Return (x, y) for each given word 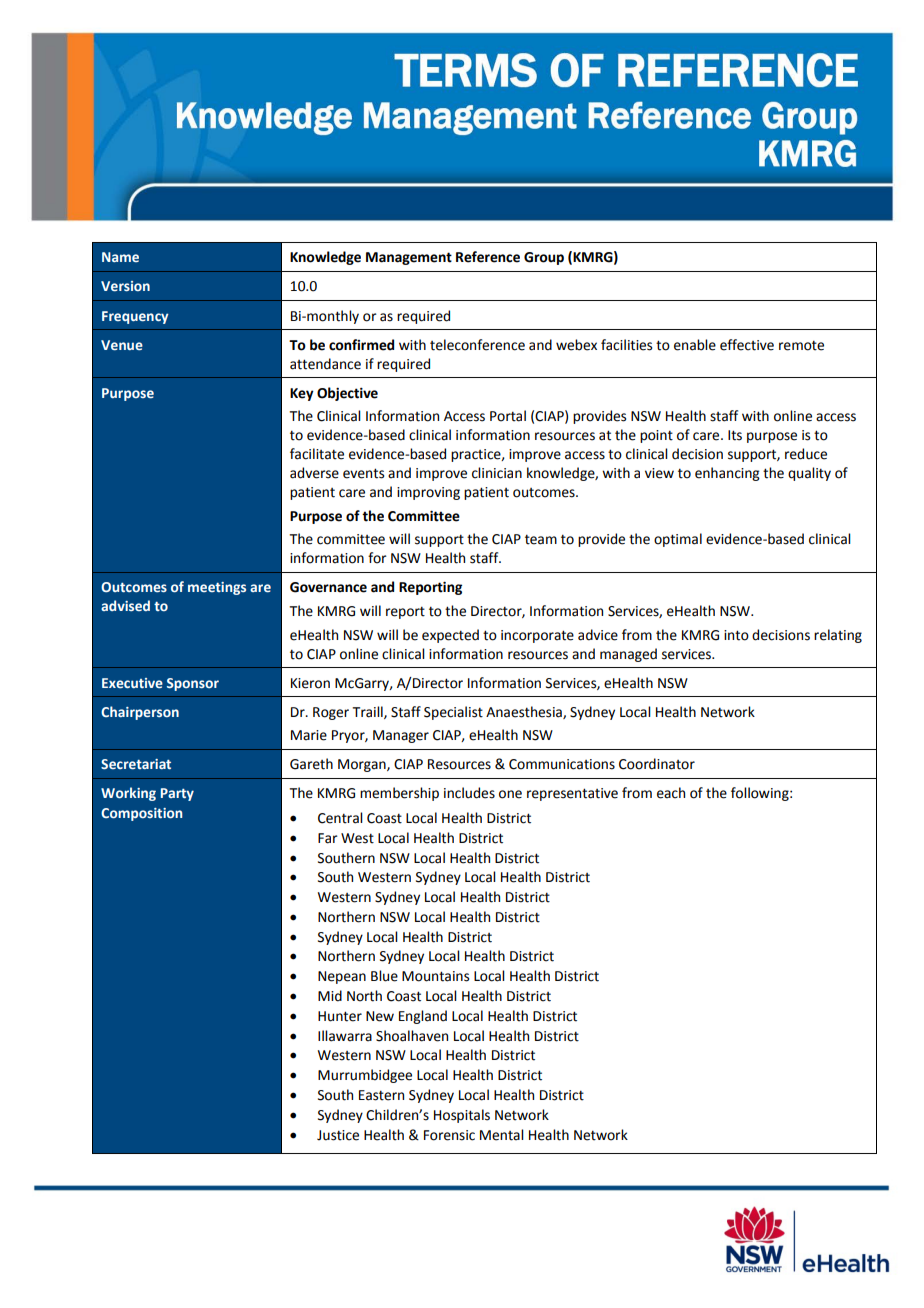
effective (747, 345)
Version (125, 286)
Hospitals (462, 1116)
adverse (314, 473)
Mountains (435, 976)
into (736, 635)
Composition (141, 814)
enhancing (727, 474)
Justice (338, 1135)
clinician (497, 473)
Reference (488, 257)
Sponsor (193, 684)
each (671, 793)
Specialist (453, 713)
